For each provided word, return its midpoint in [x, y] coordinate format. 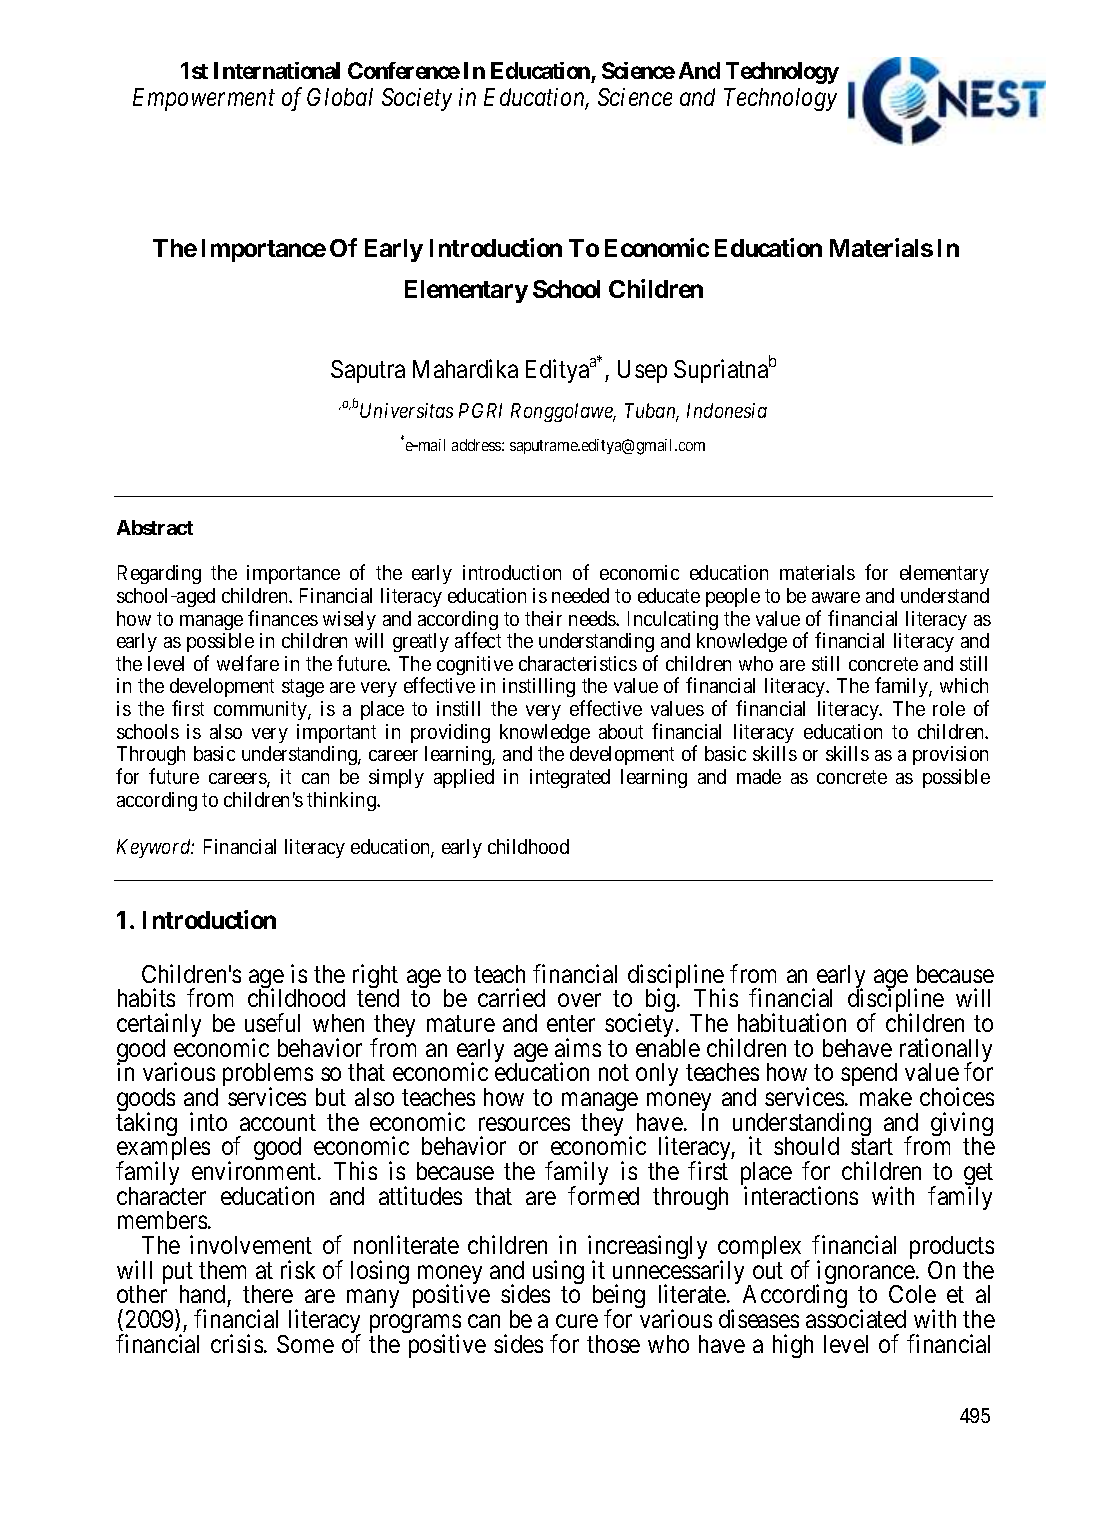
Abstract [155, 527]
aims [578, 1047]
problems [268, 1076]
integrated [570, 778]
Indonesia [727, 410]
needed [580, 595]
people [733, 597]
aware [836, 597]
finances [283, 618]
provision [950, 755]
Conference [404, 70]
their [543, 618]
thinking [342, 801]
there [268, 1294]
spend [869, 1076]
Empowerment [204, 99]
